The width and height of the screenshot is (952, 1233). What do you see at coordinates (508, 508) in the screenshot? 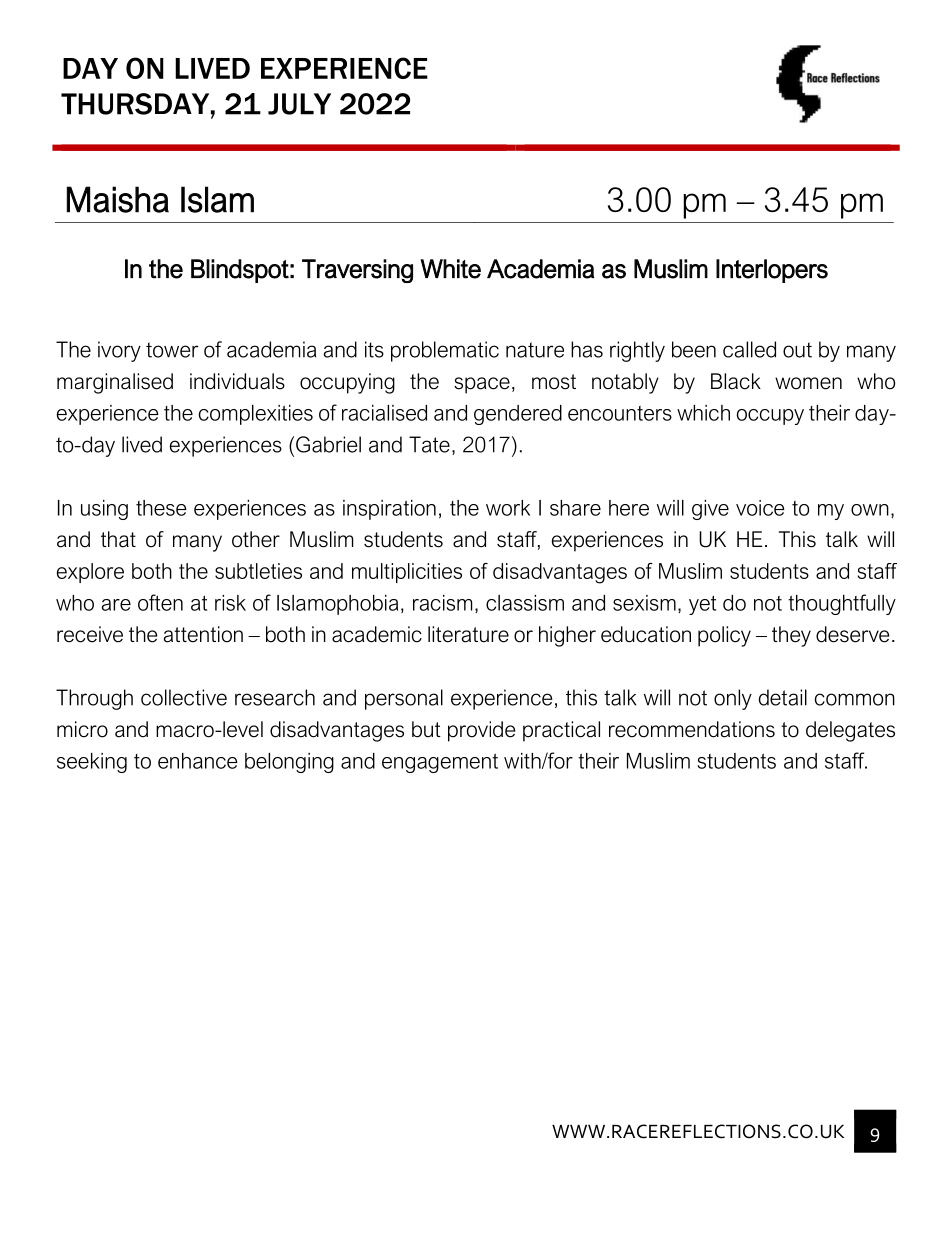
I see `work` at bounding box center [508, 508].
